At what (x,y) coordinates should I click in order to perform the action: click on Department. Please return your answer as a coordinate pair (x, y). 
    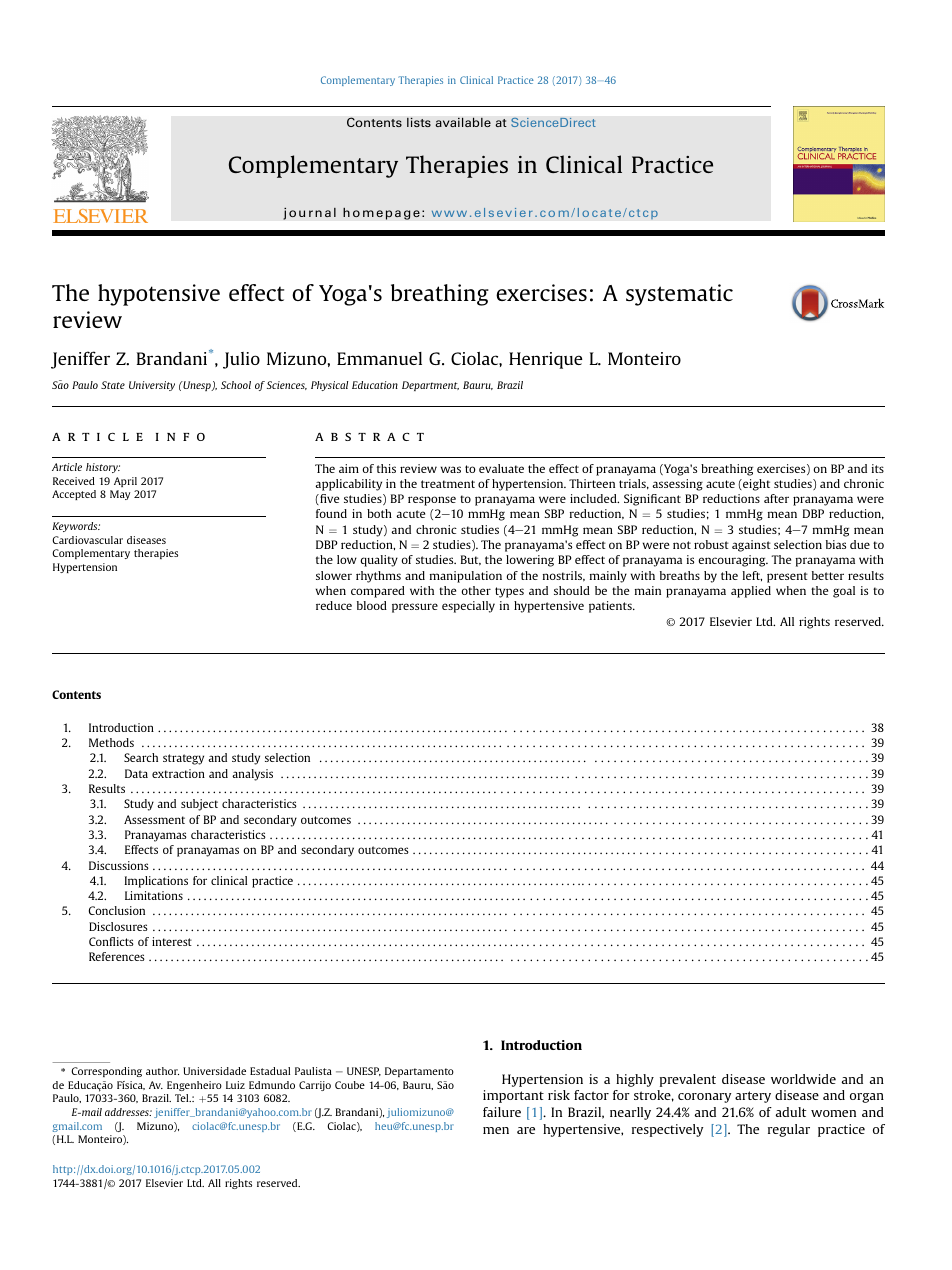
    Looking at the image, I should click on (430, 386).
